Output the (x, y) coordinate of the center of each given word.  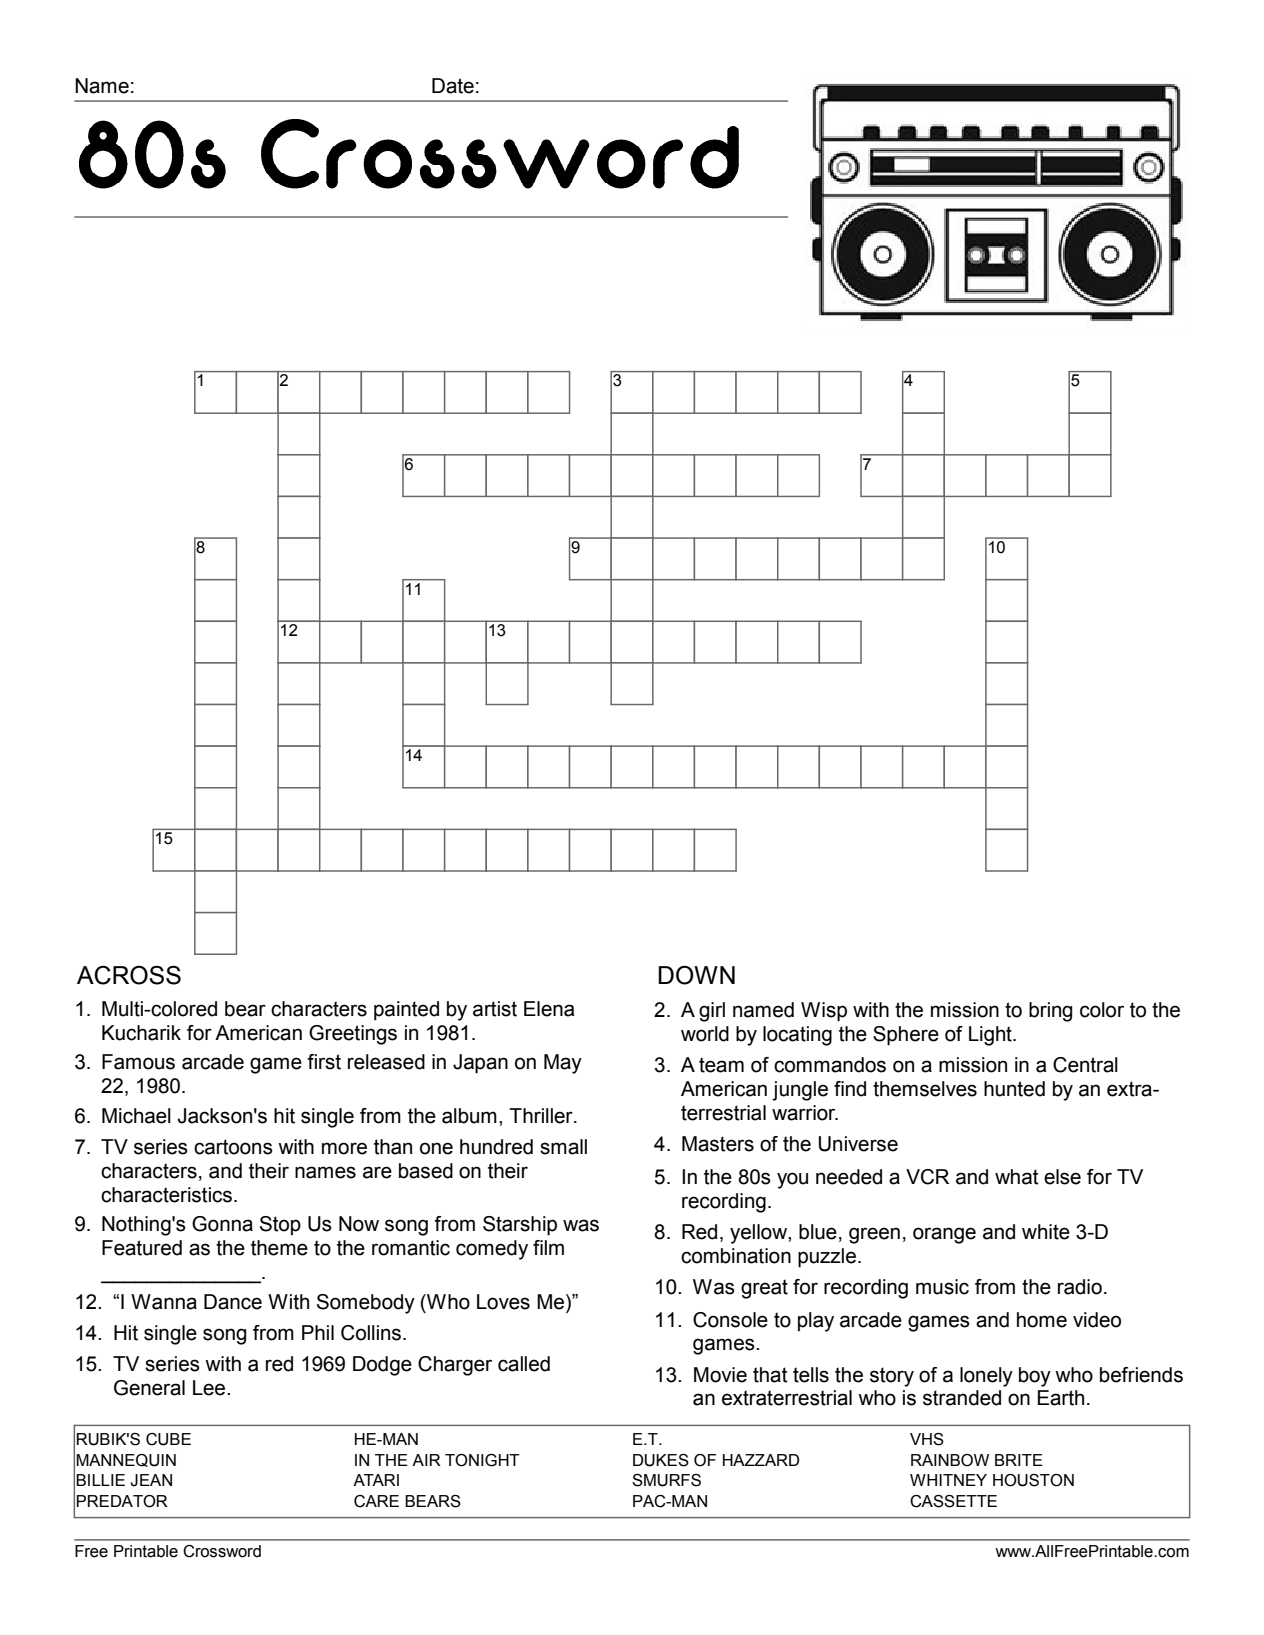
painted (406, 1010)
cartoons (233, 1147)
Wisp (824, 1012)
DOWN (696, 975)
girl (712, 1012)
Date (453, 86)
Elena (549, 1009)
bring (1050, 1012)
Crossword (222, 1551)
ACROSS (129, 975)
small (563, 1147)
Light (991, 1036)
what (1017, 1177)
